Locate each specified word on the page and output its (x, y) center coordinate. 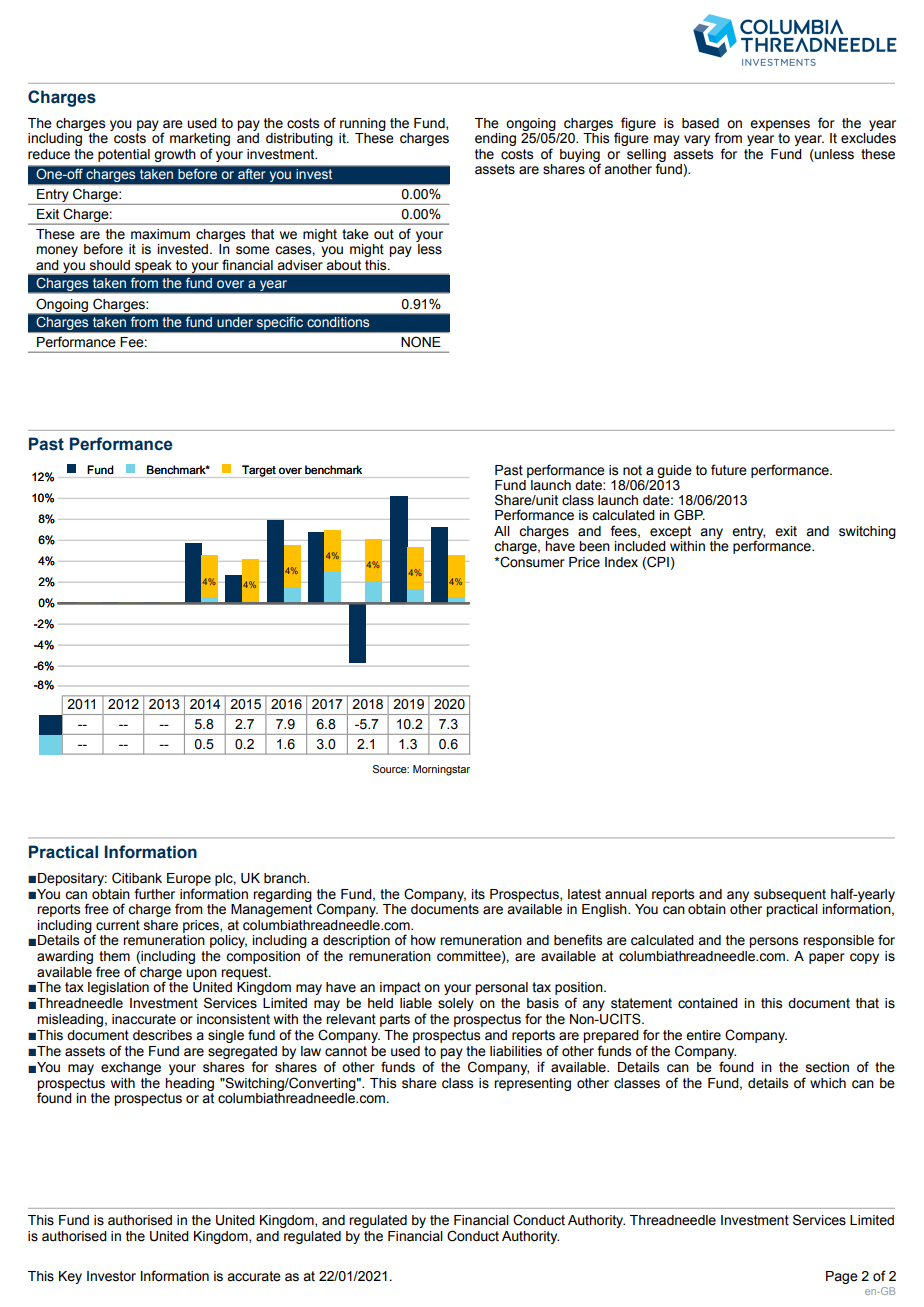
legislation (118, 988)
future (729, 470)
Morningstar (441, 770)
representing (532, 1084)
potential (124, 155)
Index (621, 562)
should (110, 265)
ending (495, 139)
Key (70, 1277)
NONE (420, 342)
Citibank (137, 878)
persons (773, 942)
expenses (780, 125)
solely (456, 1004)
